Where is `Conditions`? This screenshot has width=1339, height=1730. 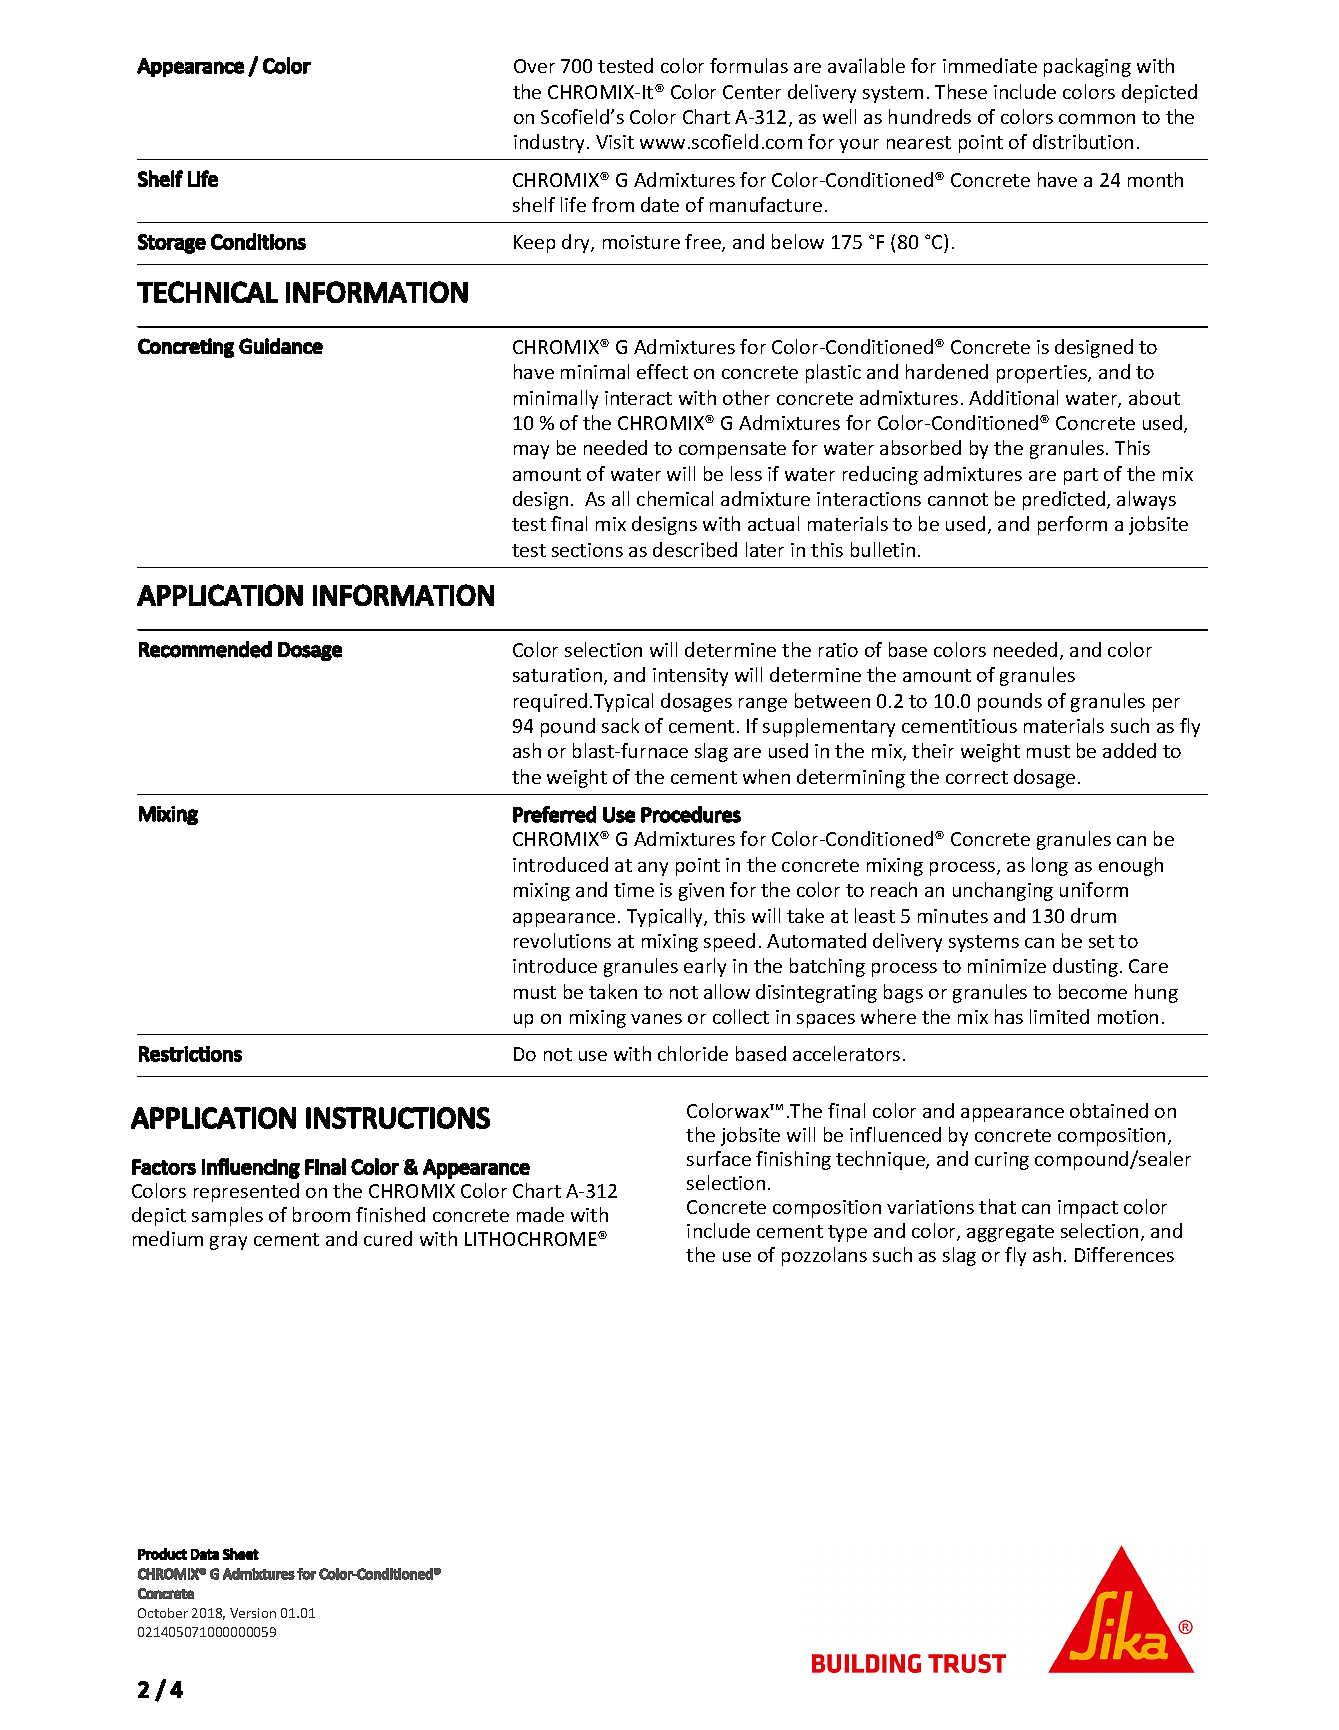 Conditions is located at coordinates (258, 241).
